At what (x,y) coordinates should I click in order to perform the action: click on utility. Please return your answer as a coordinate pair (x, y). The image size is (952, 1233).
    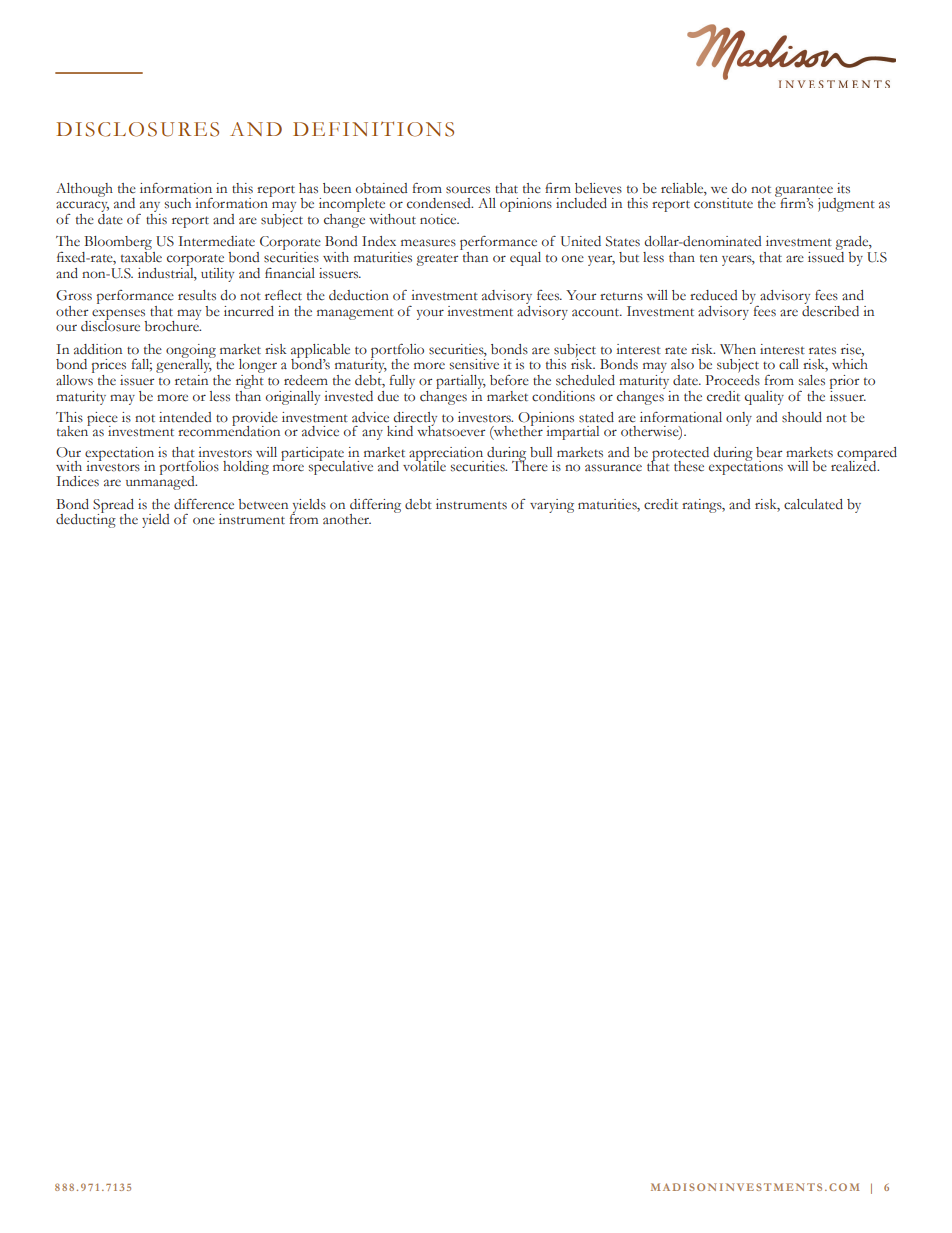
    Looking at the image, I should click on (217, 275).
